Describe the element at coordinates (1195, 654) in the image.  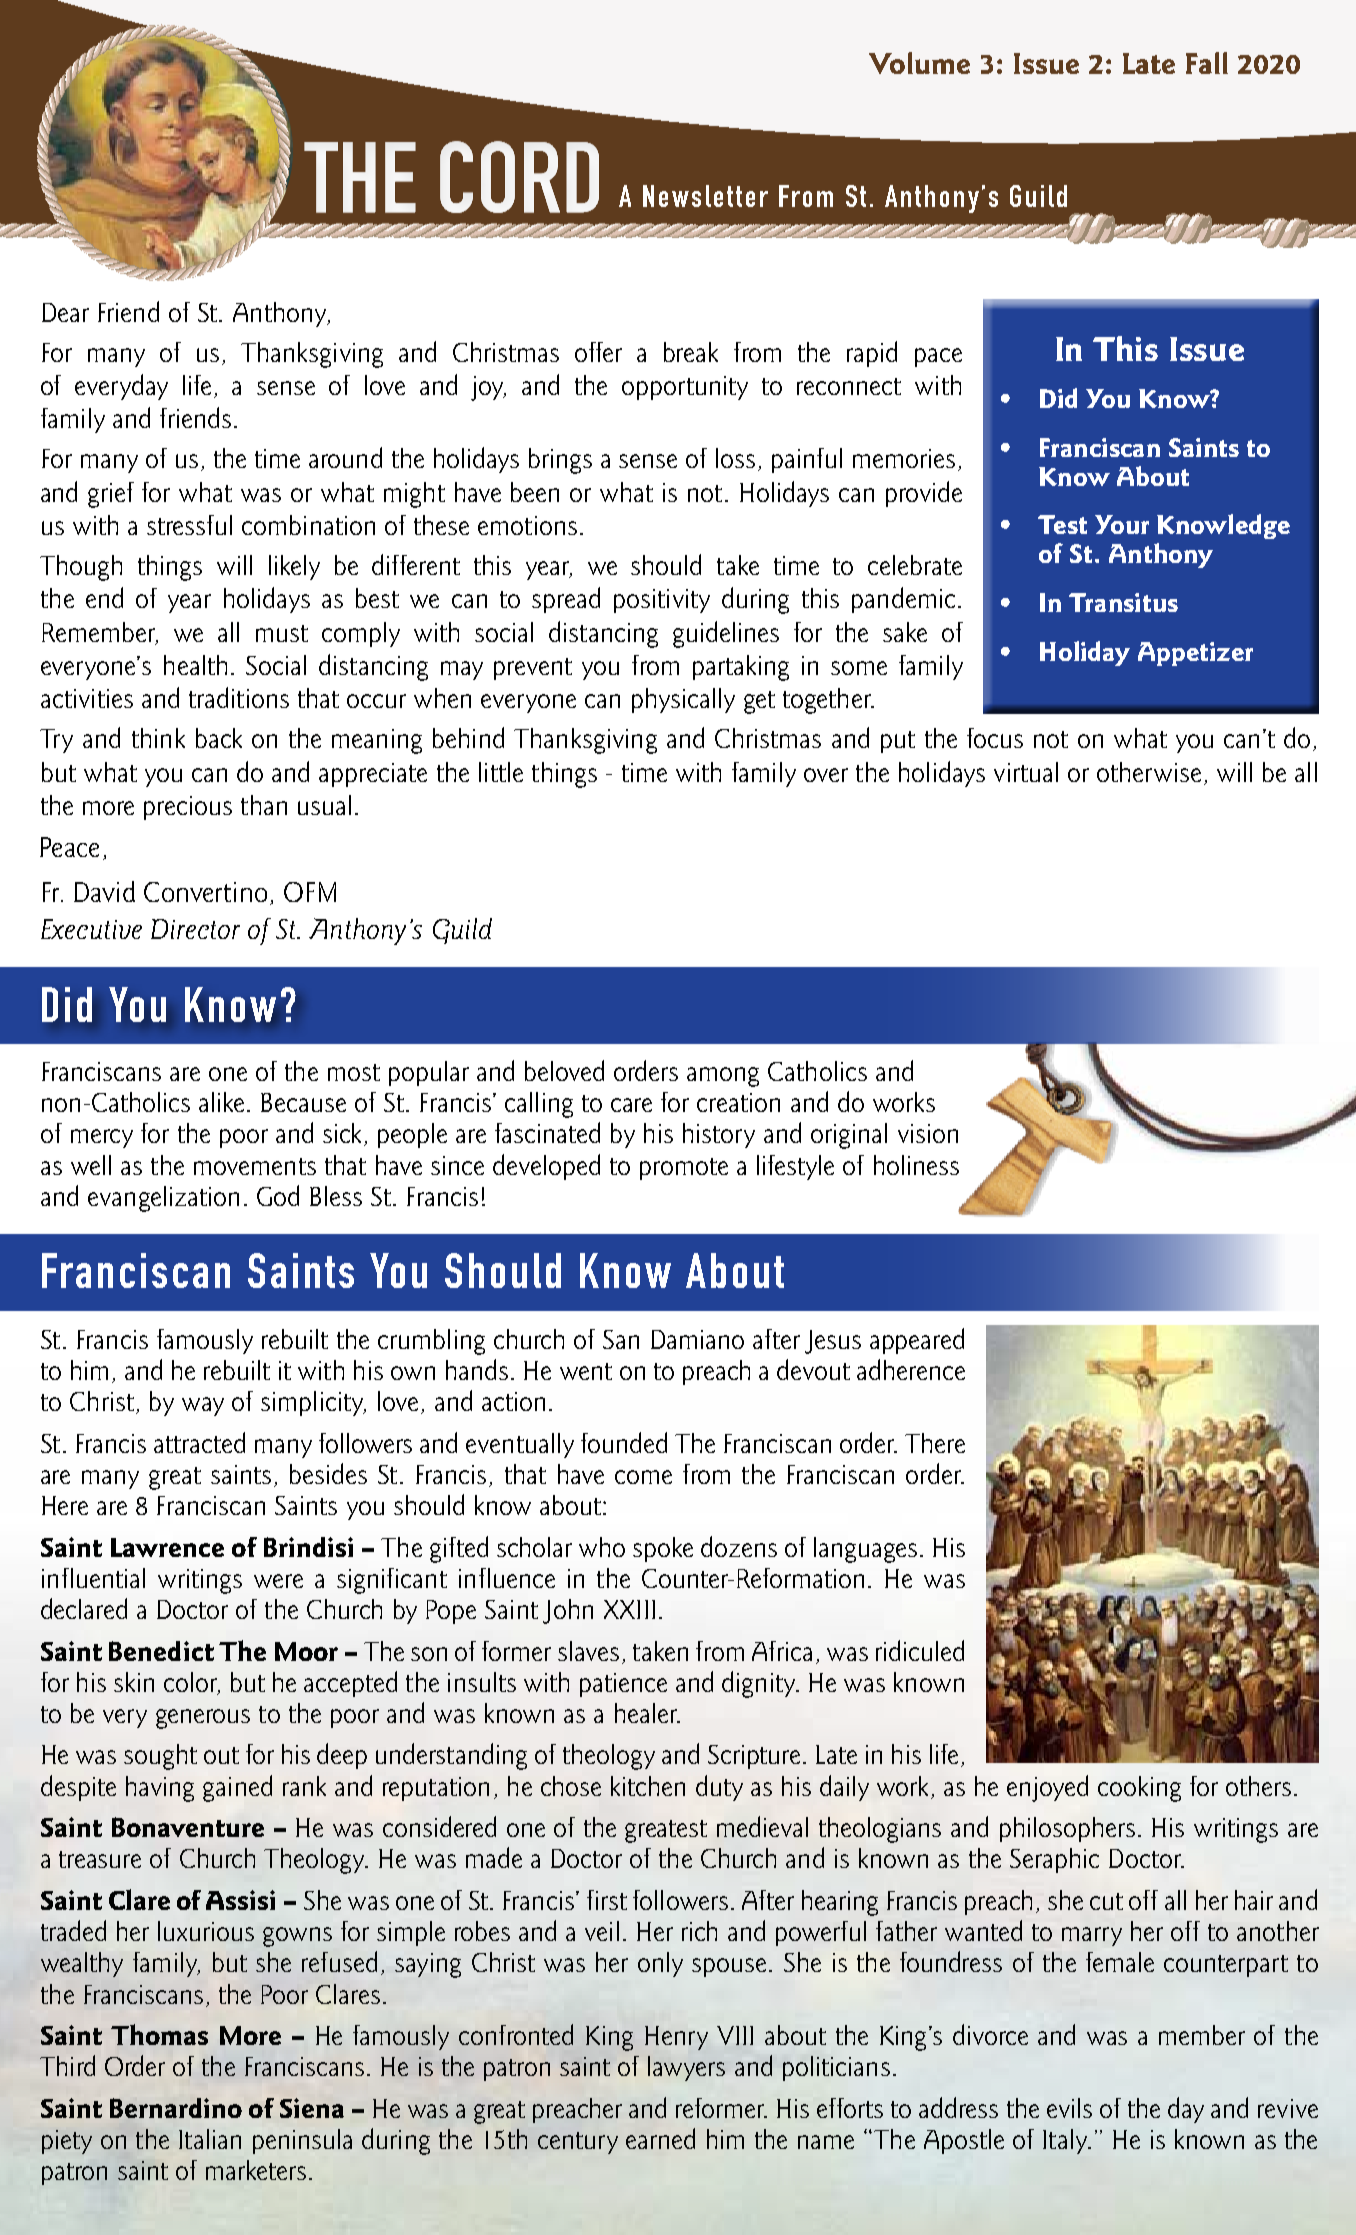
I see `Appetizer` at that location.
